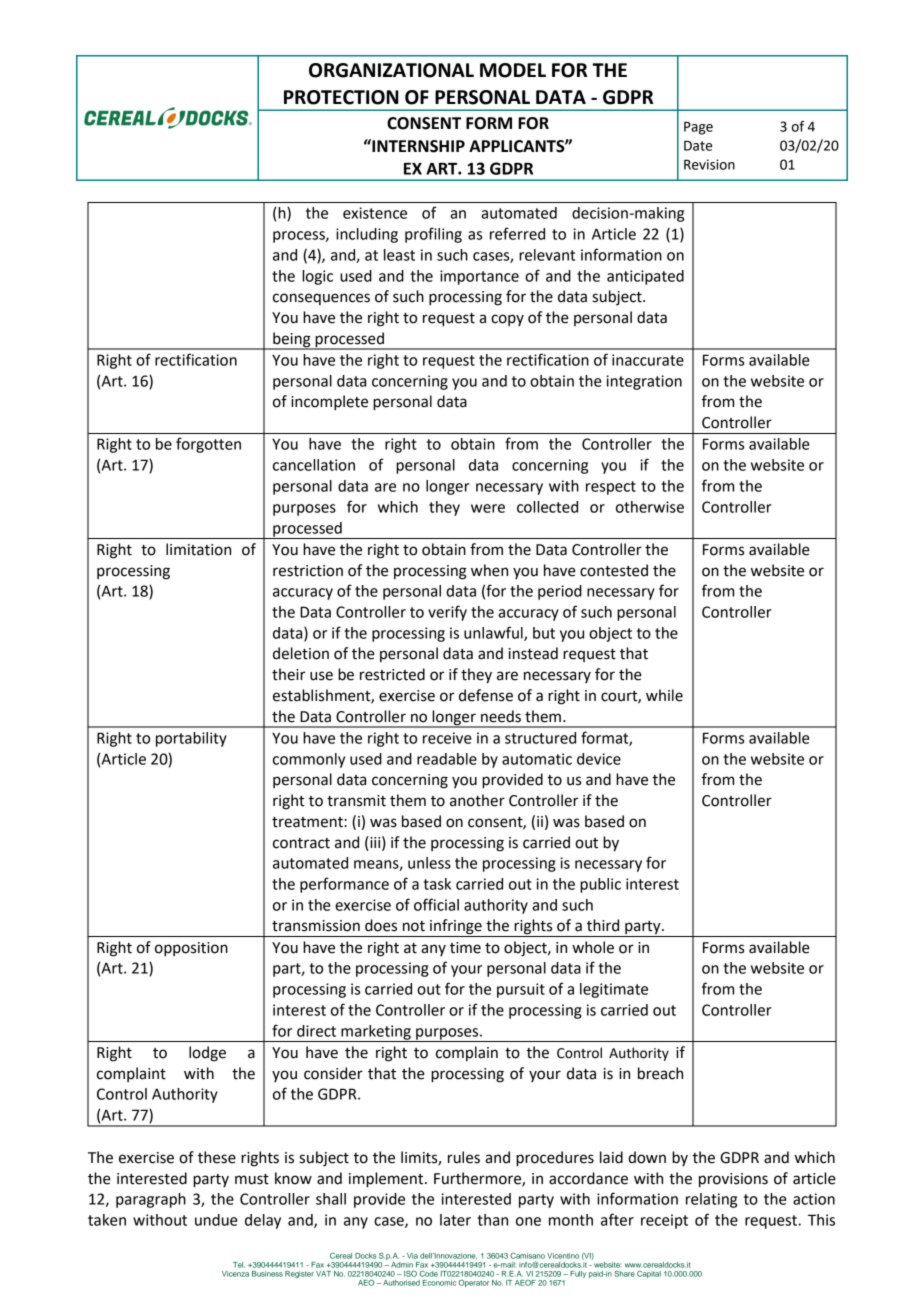 Image resolution: width=924 pixels, height=1308 pixels. I want to click on opposition, so click(191, 949).
